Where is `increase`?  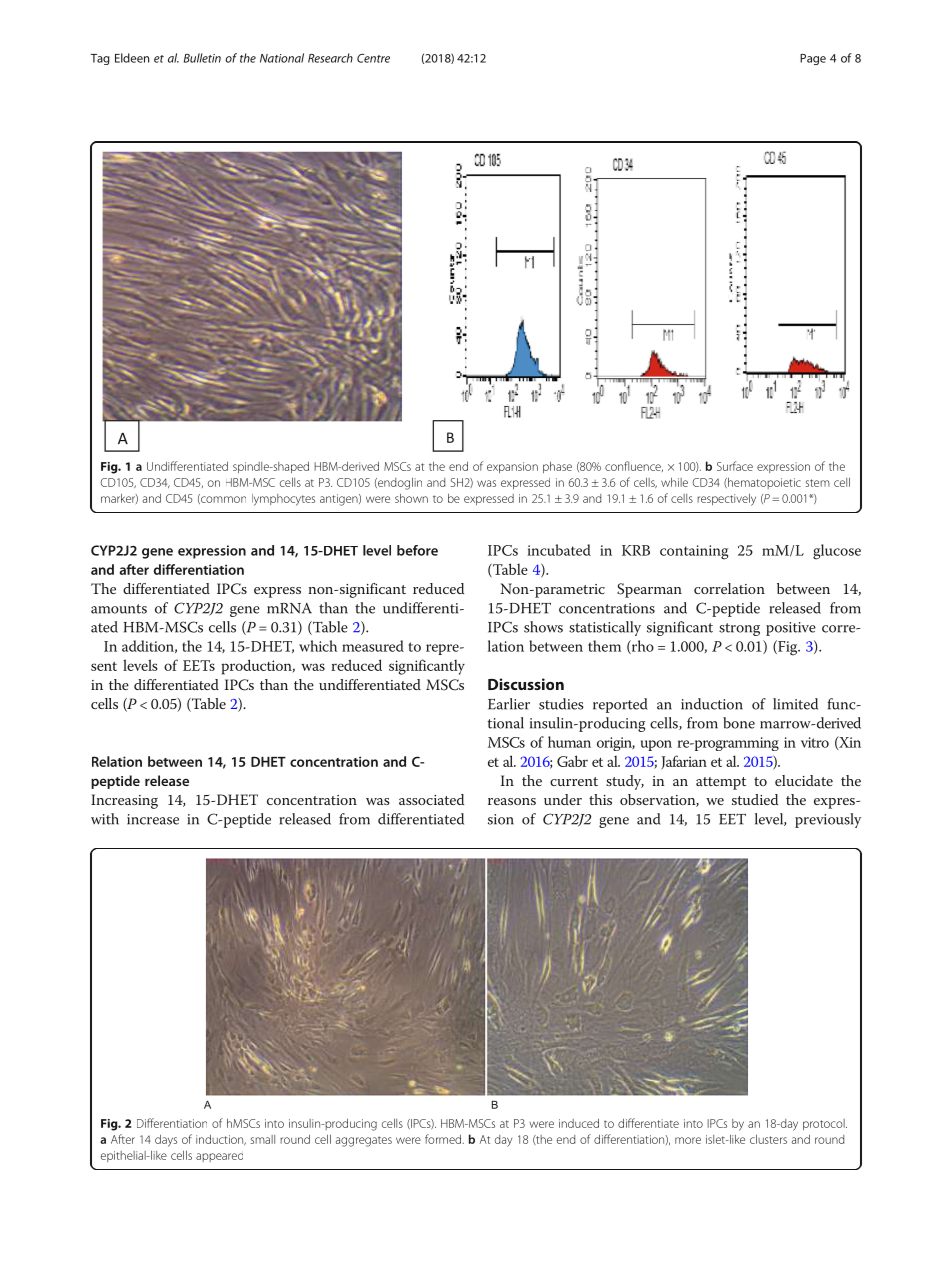 increase is located at coordinates (153, 819).
